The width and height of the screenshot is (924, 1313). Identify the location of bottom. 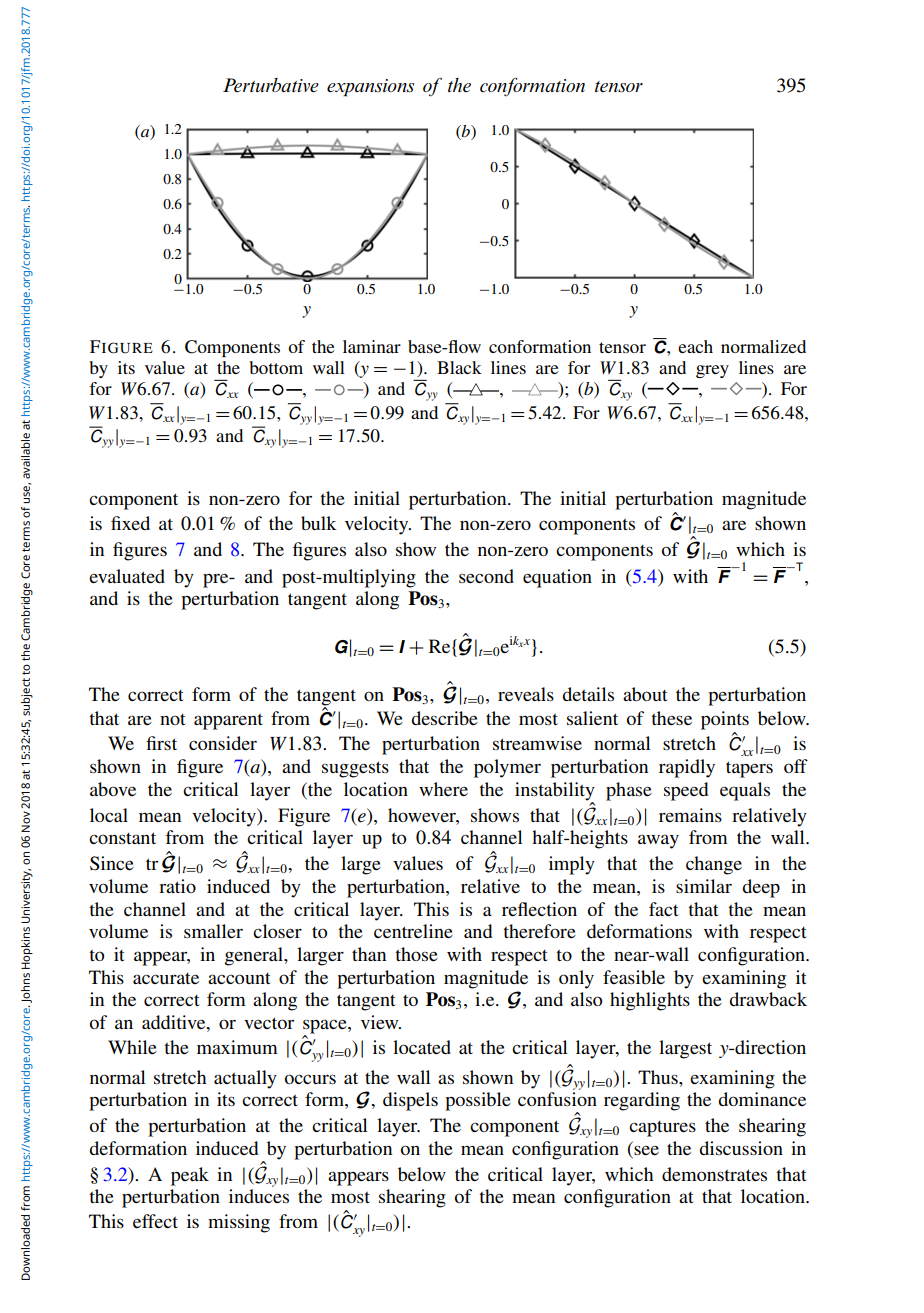
(276, 367).
